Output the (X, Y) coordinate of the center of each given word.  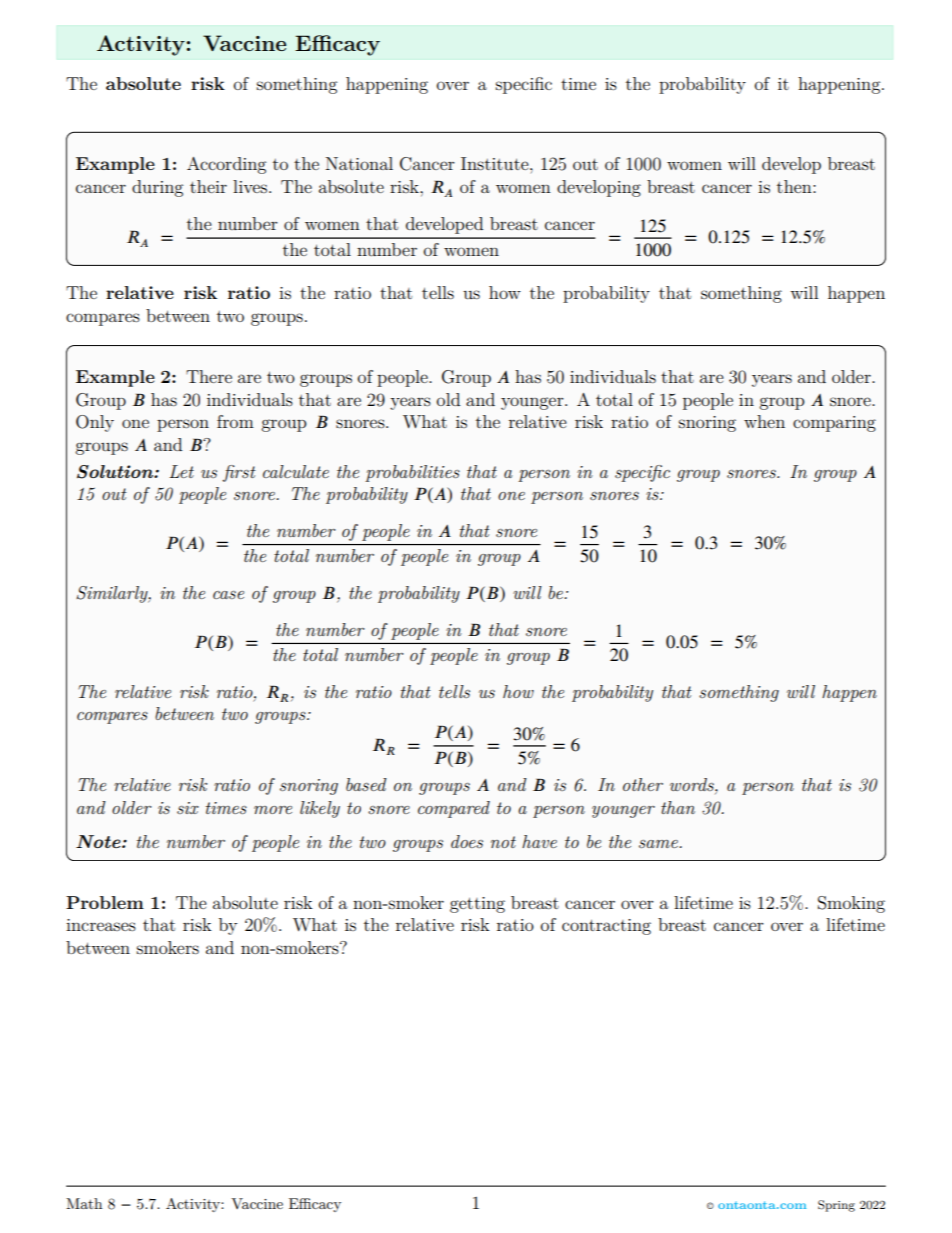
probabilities (412, 473)
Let (181, 471)
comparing (834, 424)
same (659, 844)
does (467, 841)
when (764, 421)
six (188, 808)
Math (84, 1203)
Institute (496, 163)
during (157, 188)
